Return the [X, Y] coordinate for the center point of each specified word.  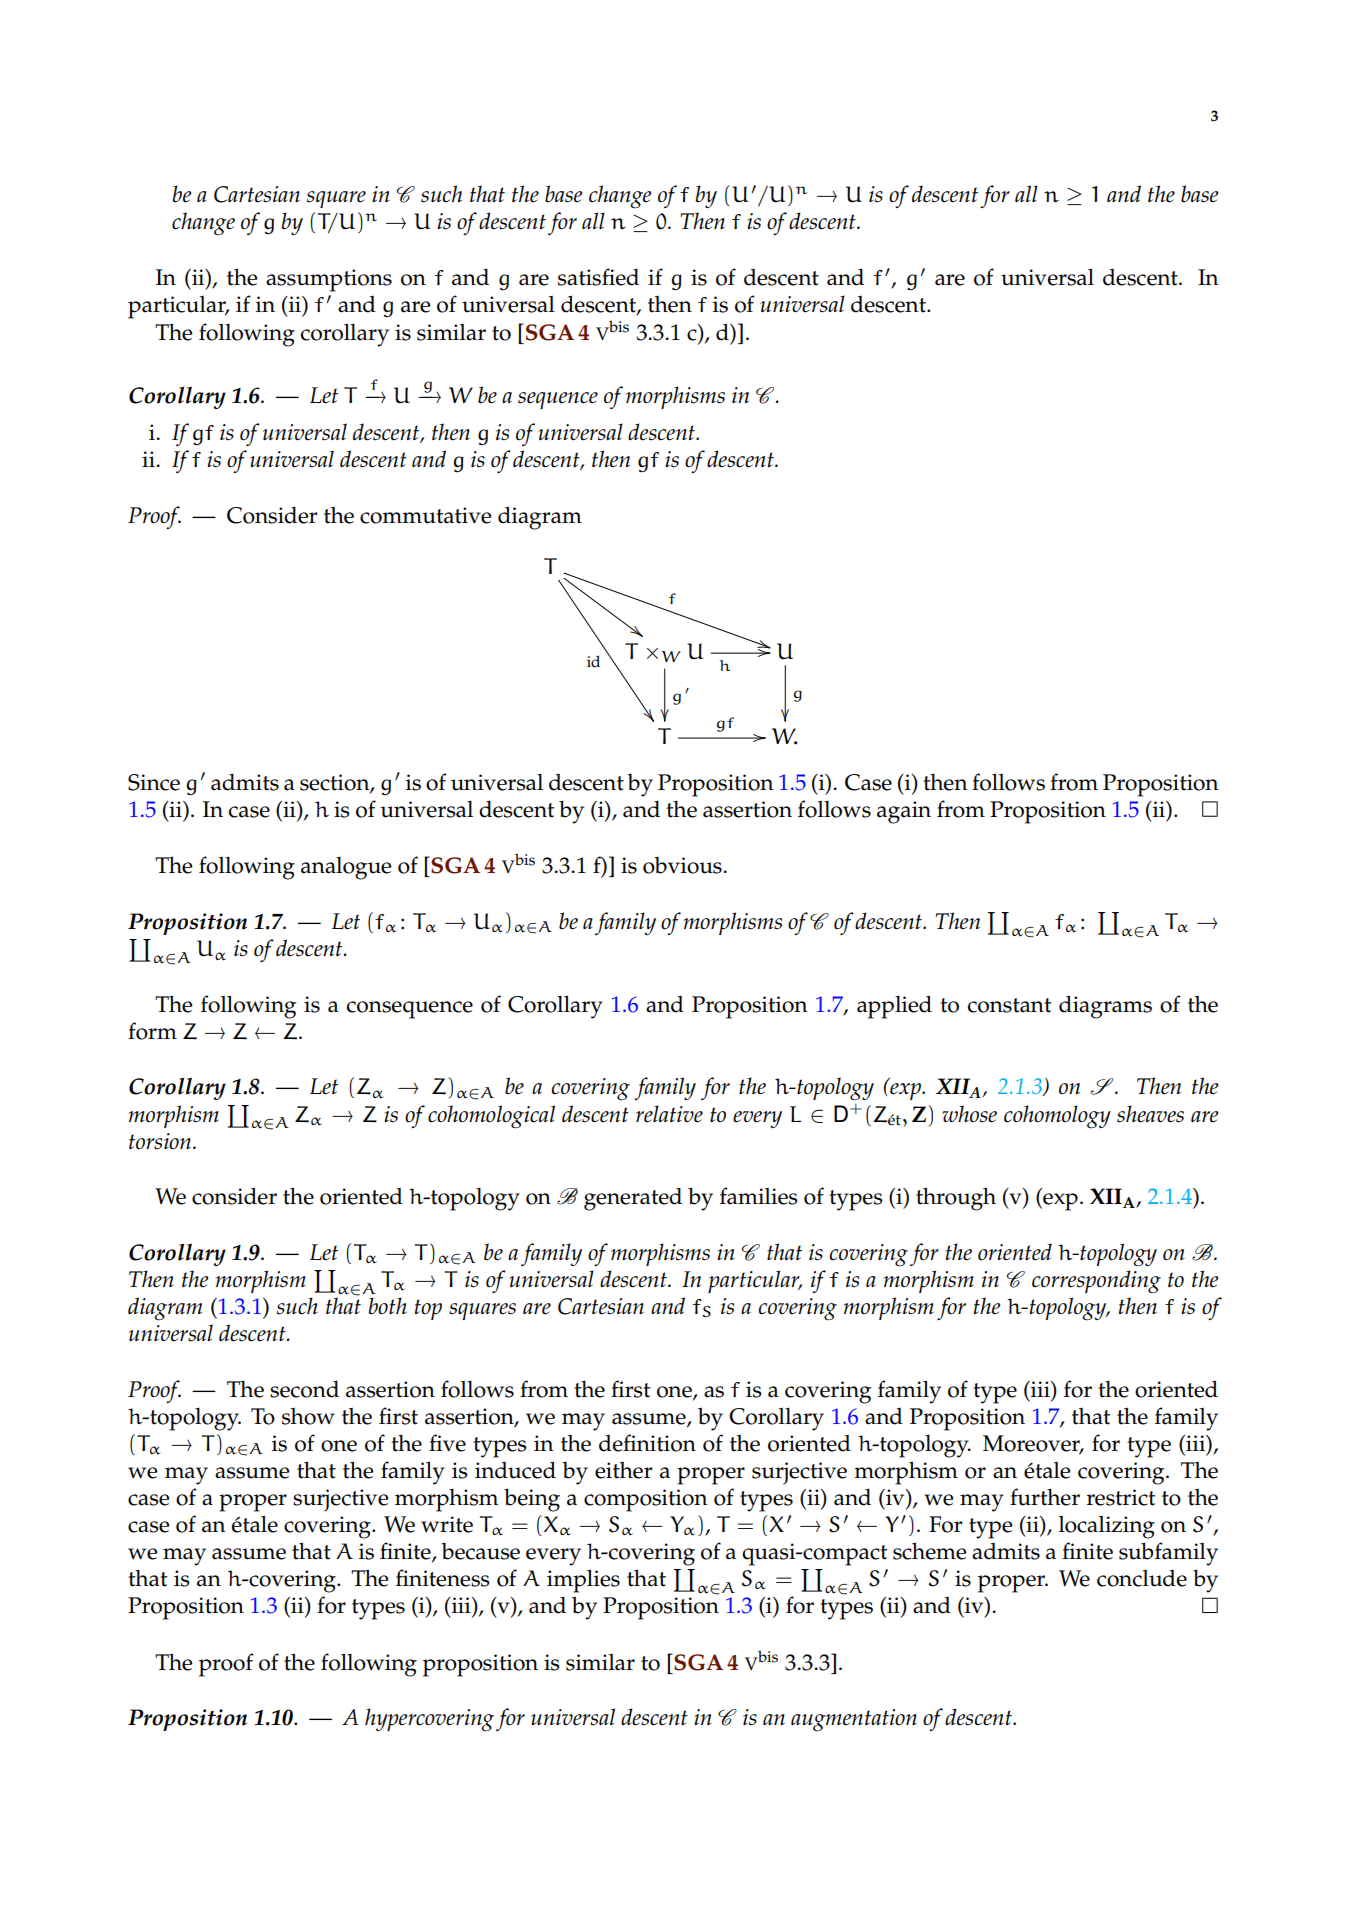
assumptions [329, 280]
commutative [425, 515]
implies [583, 1581]
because [480, 1551]
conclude [1142, 1578]
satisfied [598, 277]
